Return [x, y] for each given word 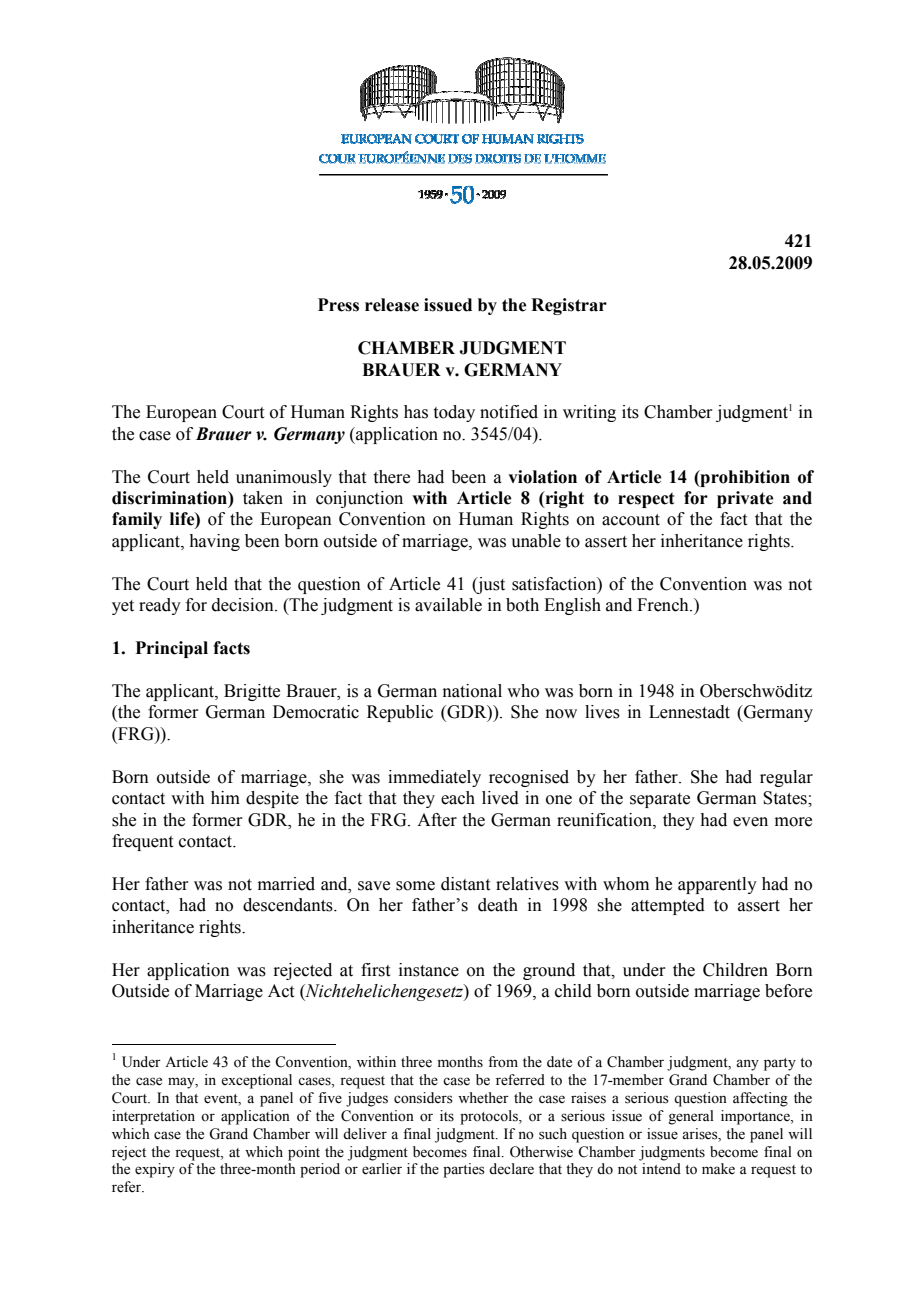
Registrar [569, 306]
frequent [142, 842]
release [392, 305]
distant [465, 884]
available [448, 605]
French [664, 605]
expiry [155, 1170]
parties [464, 1170]
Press [338, 305]
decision [244, 605]
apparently [717, 885]
